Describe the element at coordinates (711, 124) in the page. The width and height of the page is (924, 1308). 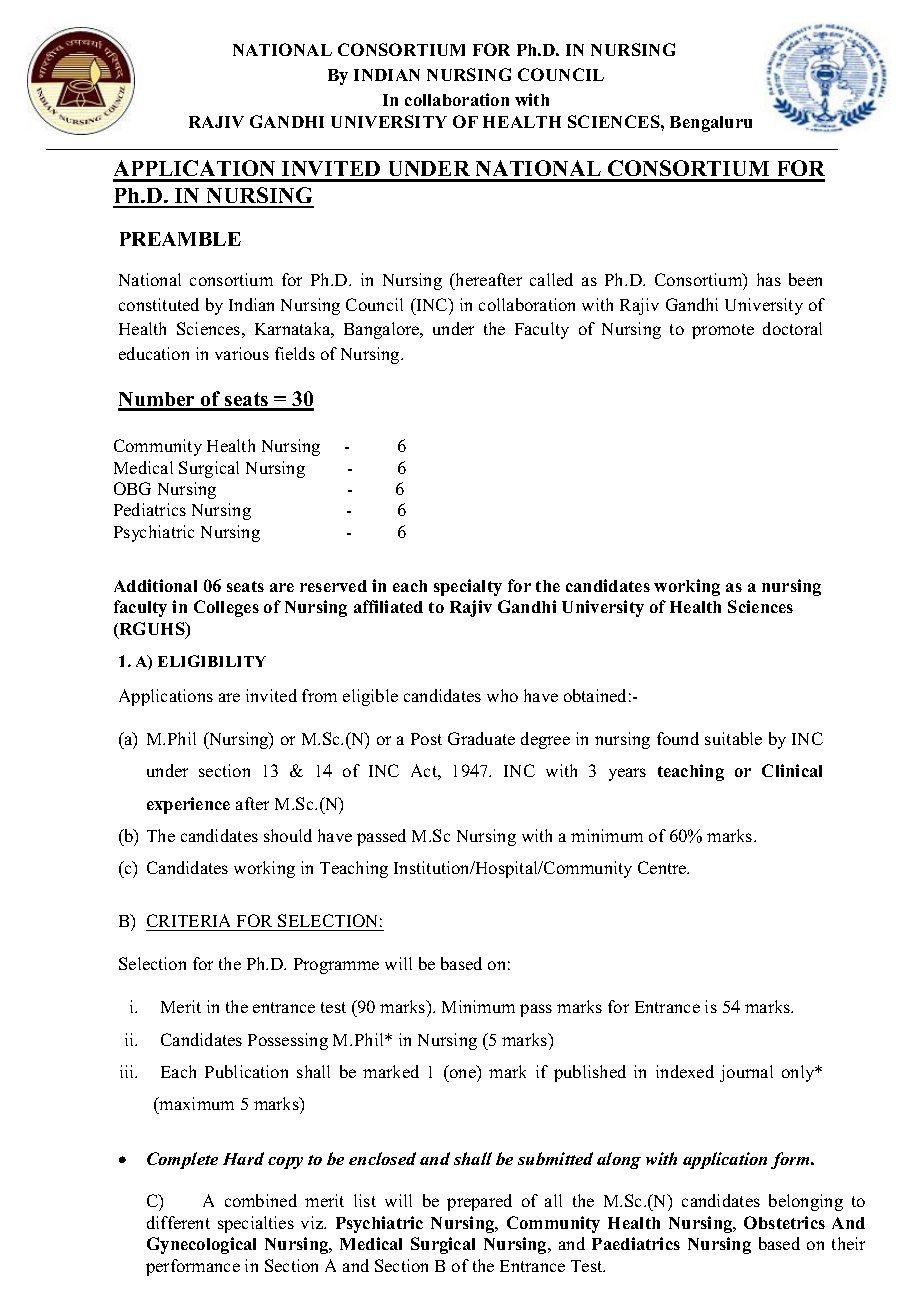
I see `Bengaluru` at that location.
